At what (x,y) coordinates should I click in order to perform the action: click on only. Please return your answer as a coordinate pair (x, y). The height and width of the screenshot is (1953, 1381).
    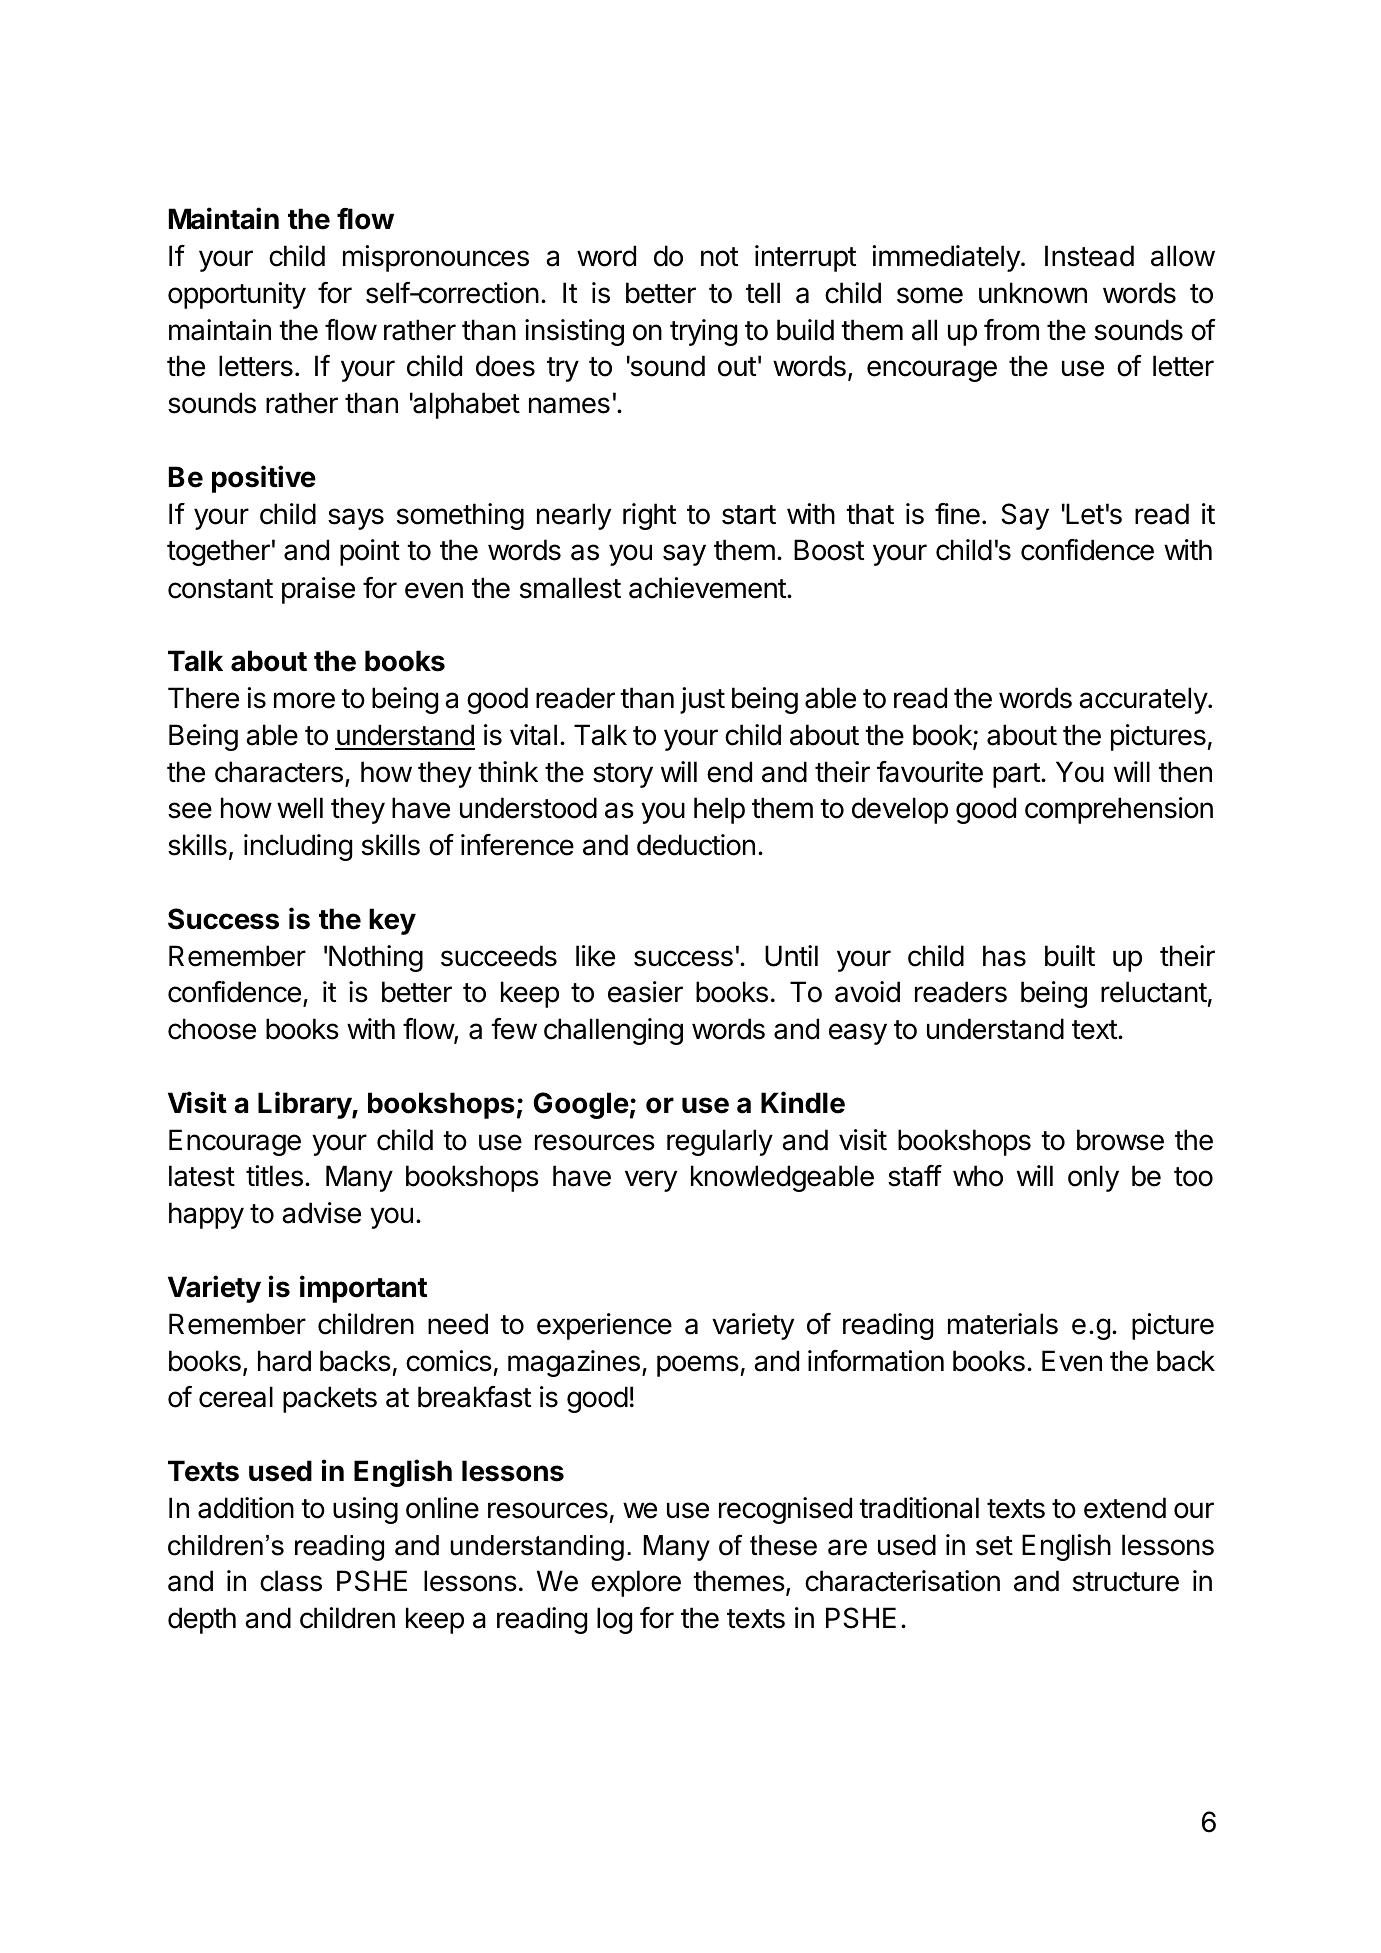
    Looking at the image, I should click on (1093, 1178).
